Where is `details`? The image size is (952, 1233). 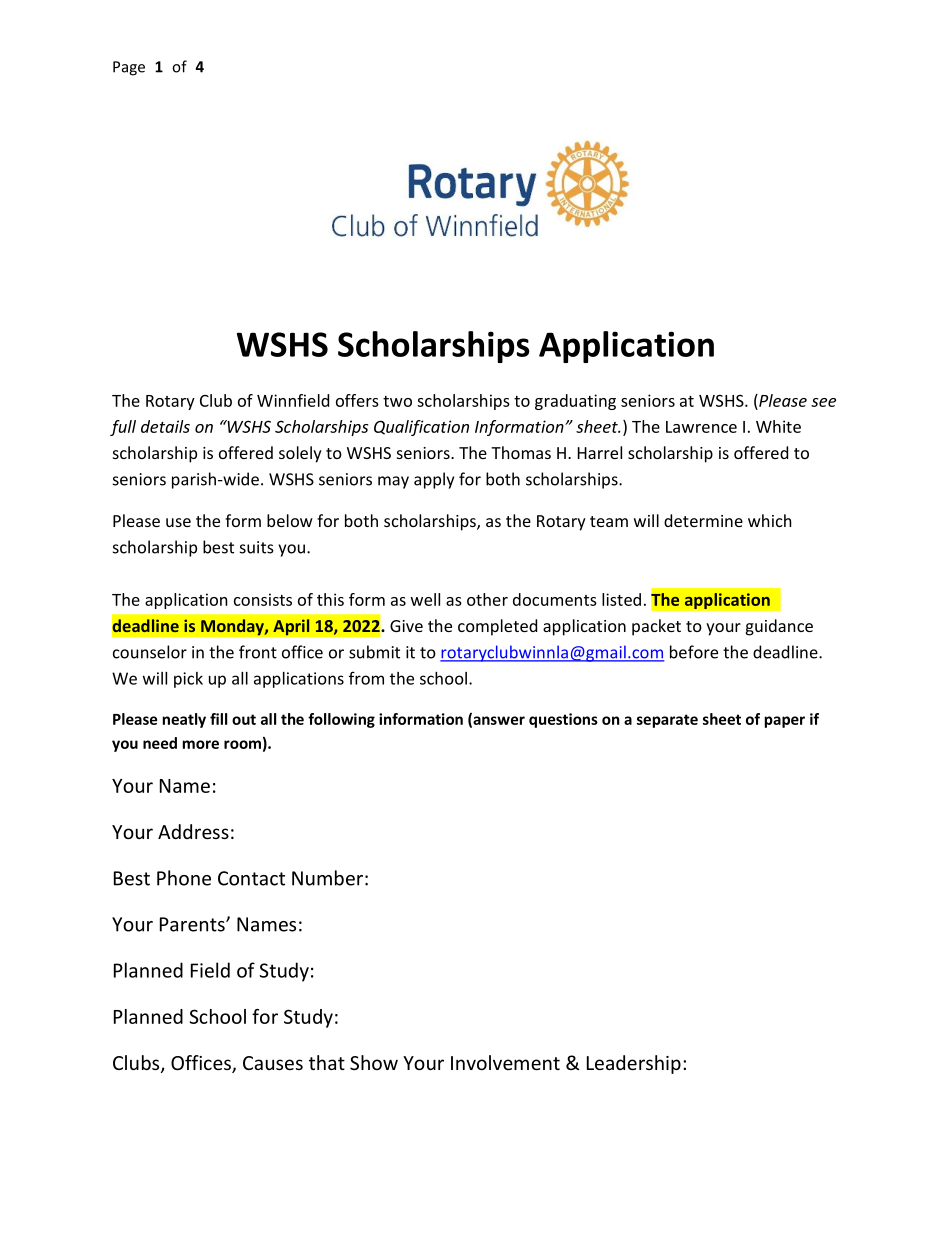 details is located at coordinates (165, 426).
